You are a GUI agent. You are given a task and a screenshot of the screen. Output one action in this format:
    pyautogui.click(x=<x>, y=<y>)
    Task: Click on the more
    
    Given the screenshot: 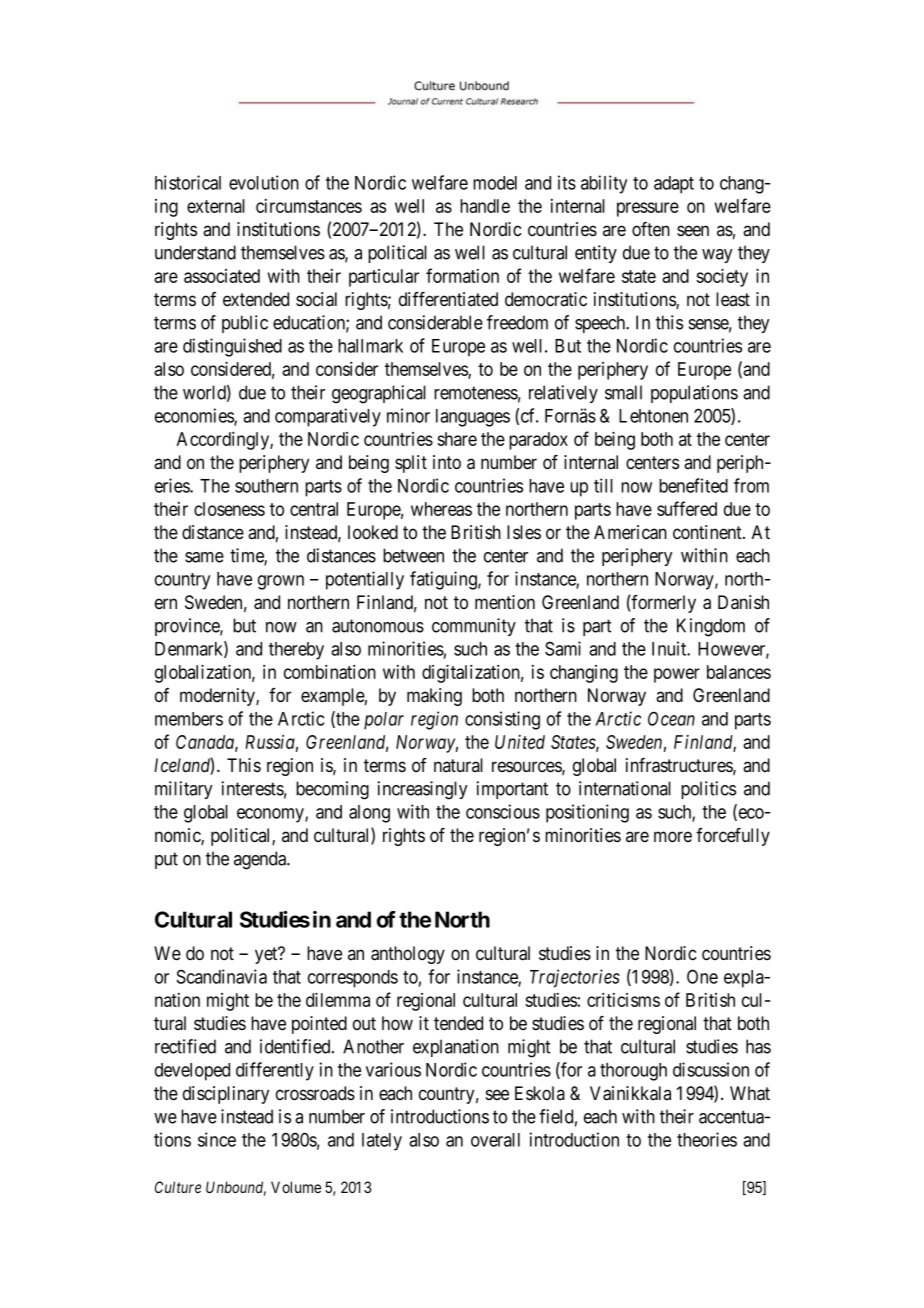 What is the action you would take?
    pyautogui.click(x=673, y=837)
